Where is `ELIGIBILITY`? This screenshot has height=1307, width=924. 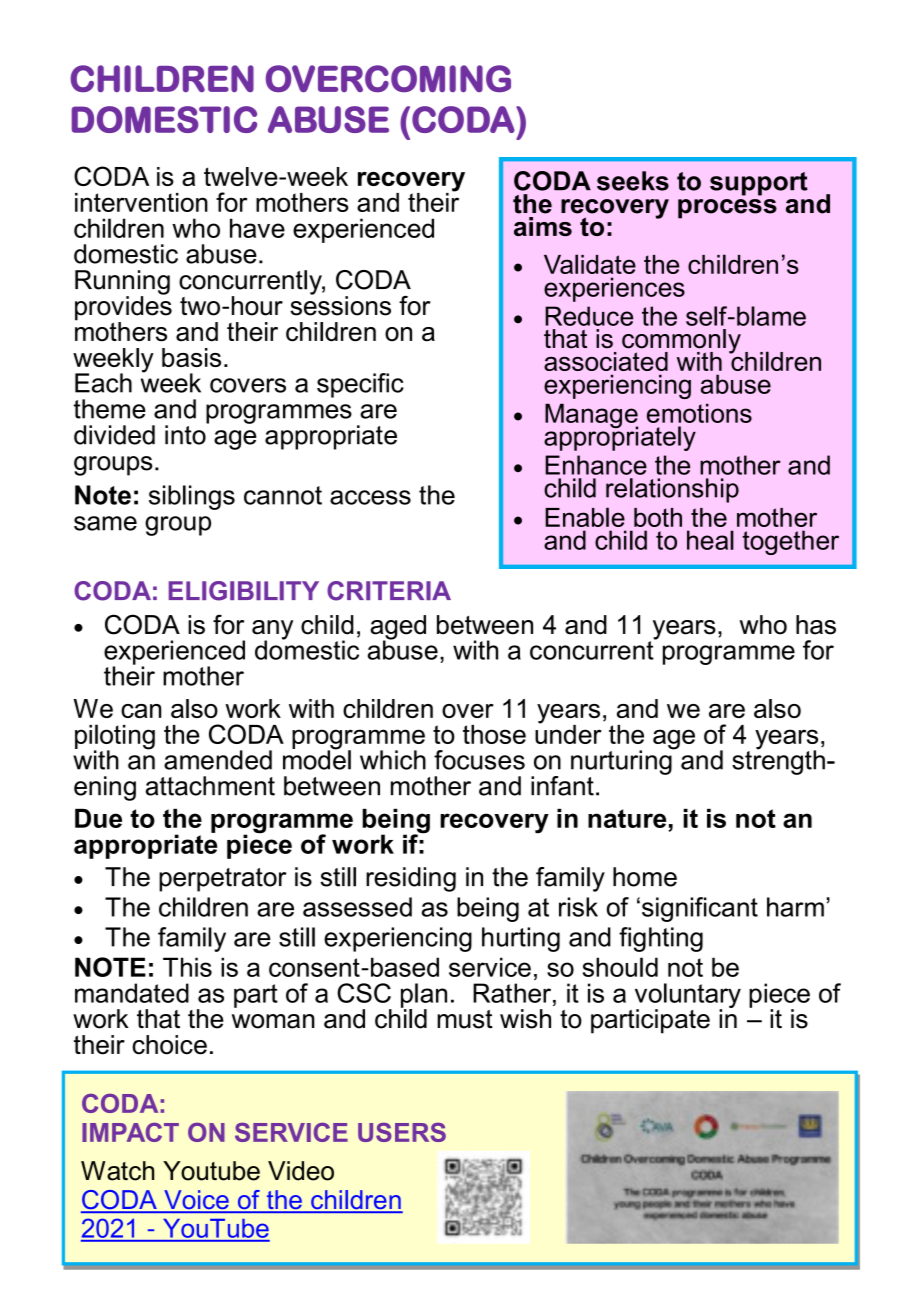 ELIGIBILITY is located at coordinates (244, 591).
